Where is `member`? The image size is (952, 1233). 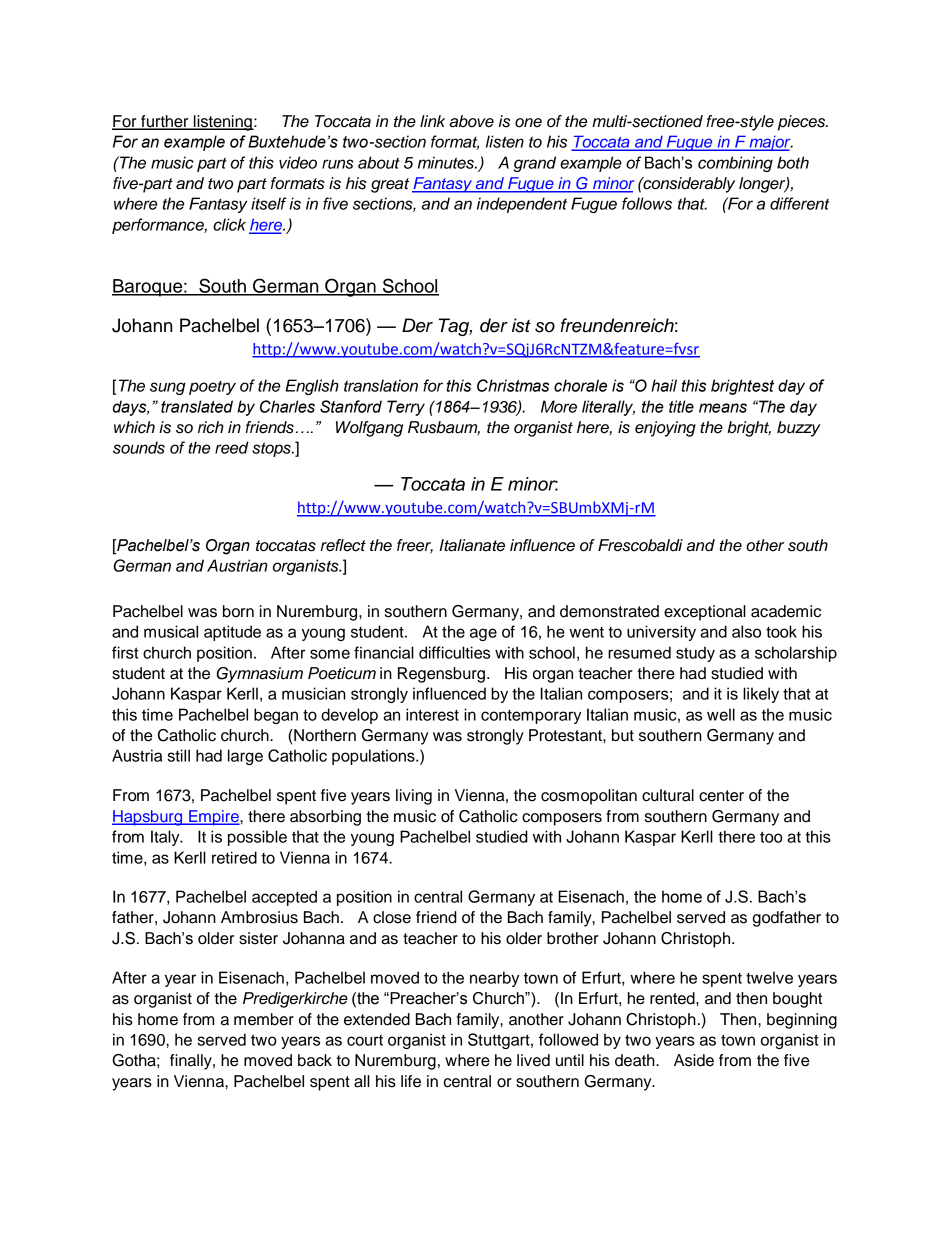
member is located at coordinates (264, 1019).
